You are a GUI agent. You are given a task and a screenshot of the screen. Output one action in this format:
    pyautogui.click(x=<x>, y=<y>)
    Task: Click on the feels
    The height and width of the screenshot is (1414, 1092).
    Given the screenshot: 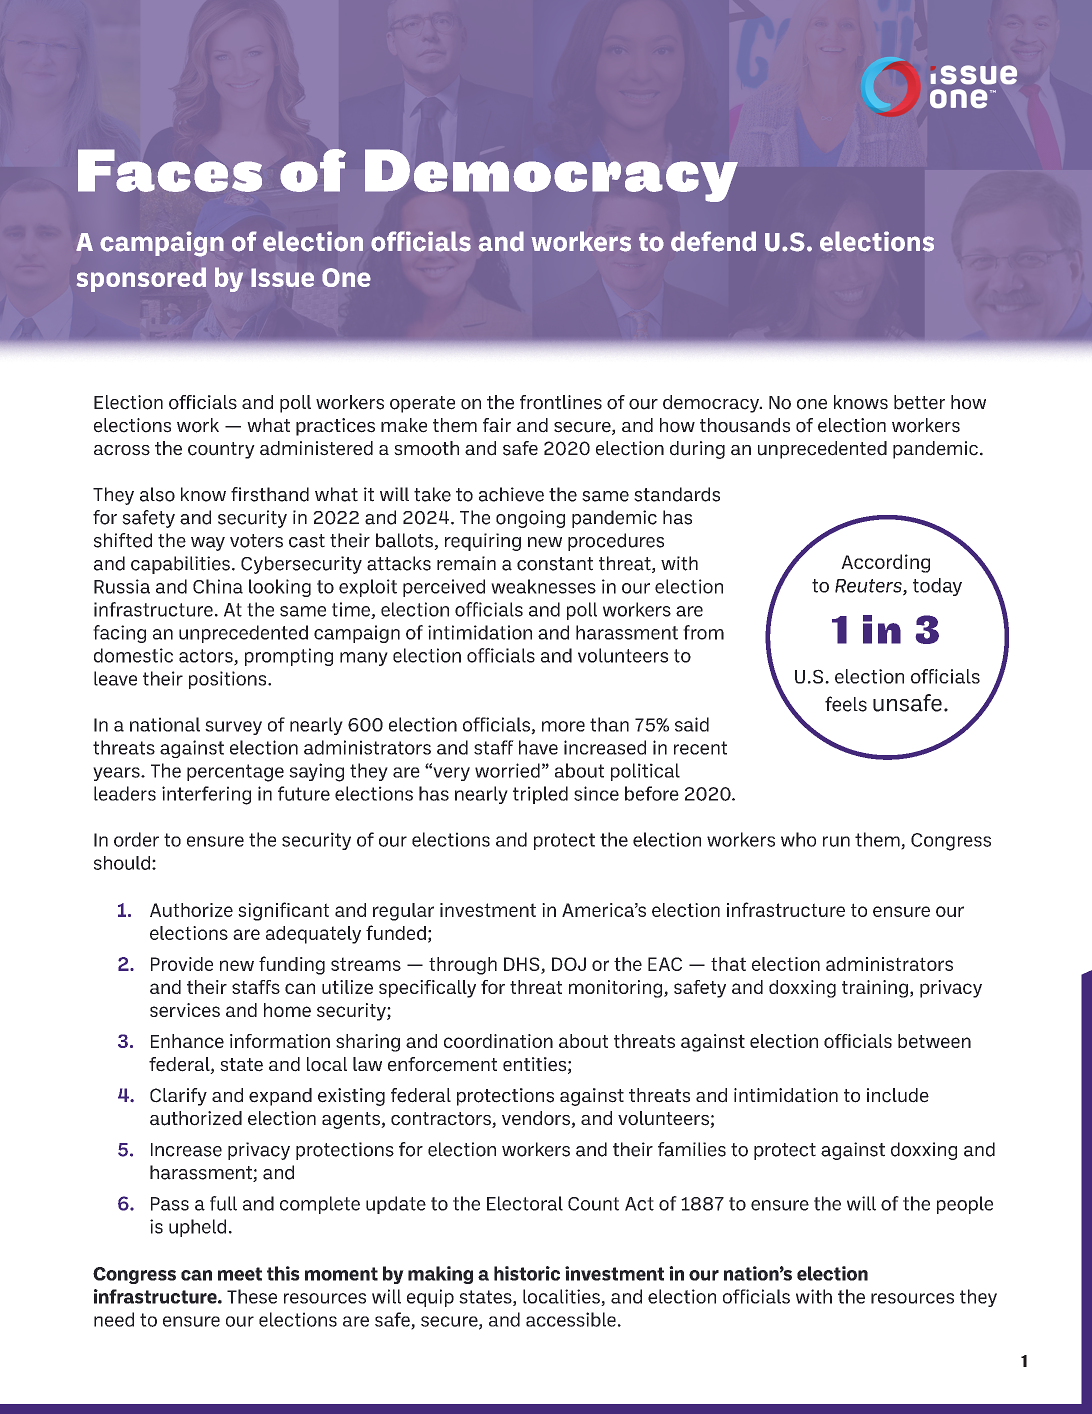 What is the action you would take?
    pyautogui.click(x=846, y=704)
